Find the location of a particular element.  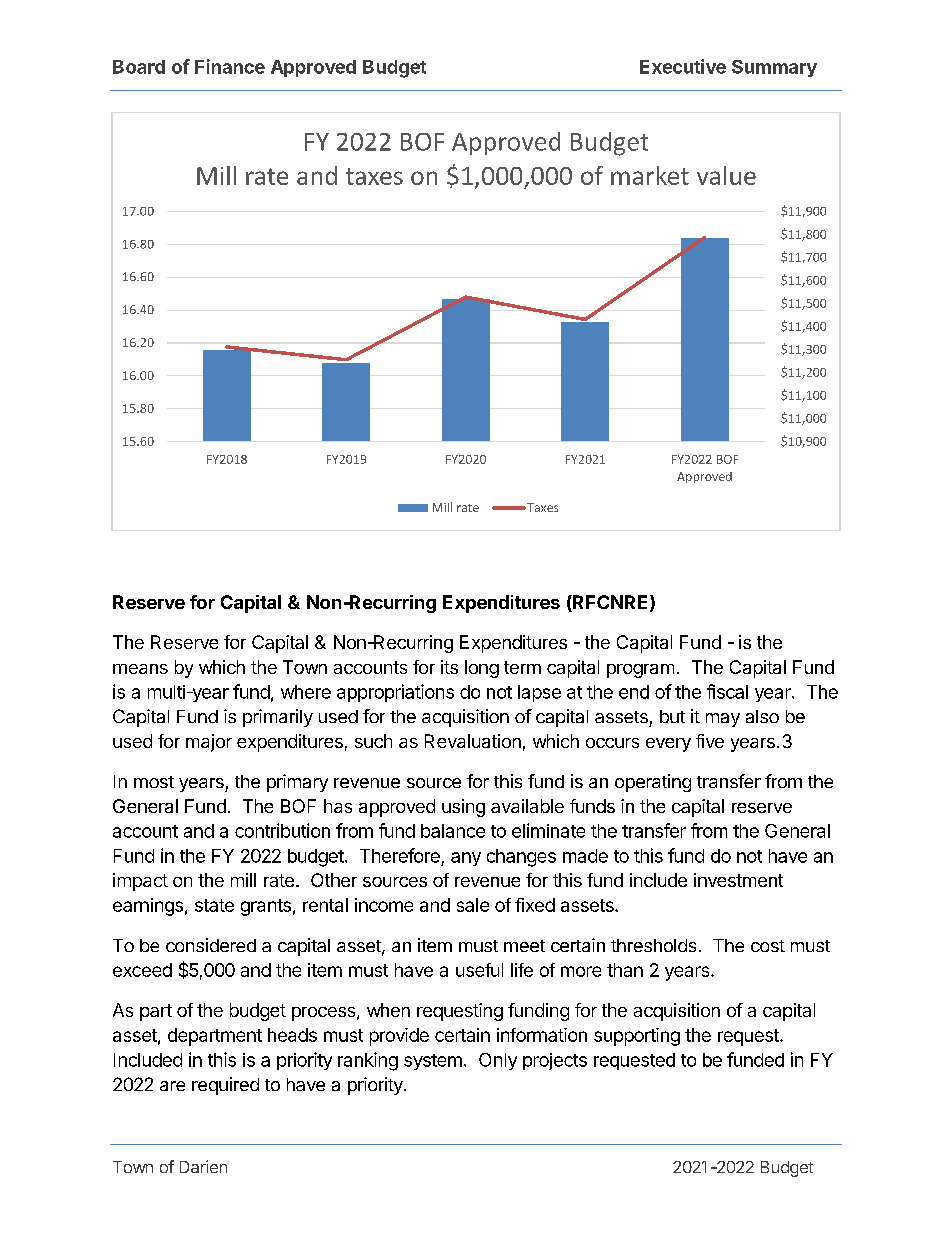

supporting is located at coordinates (637, 1037).
